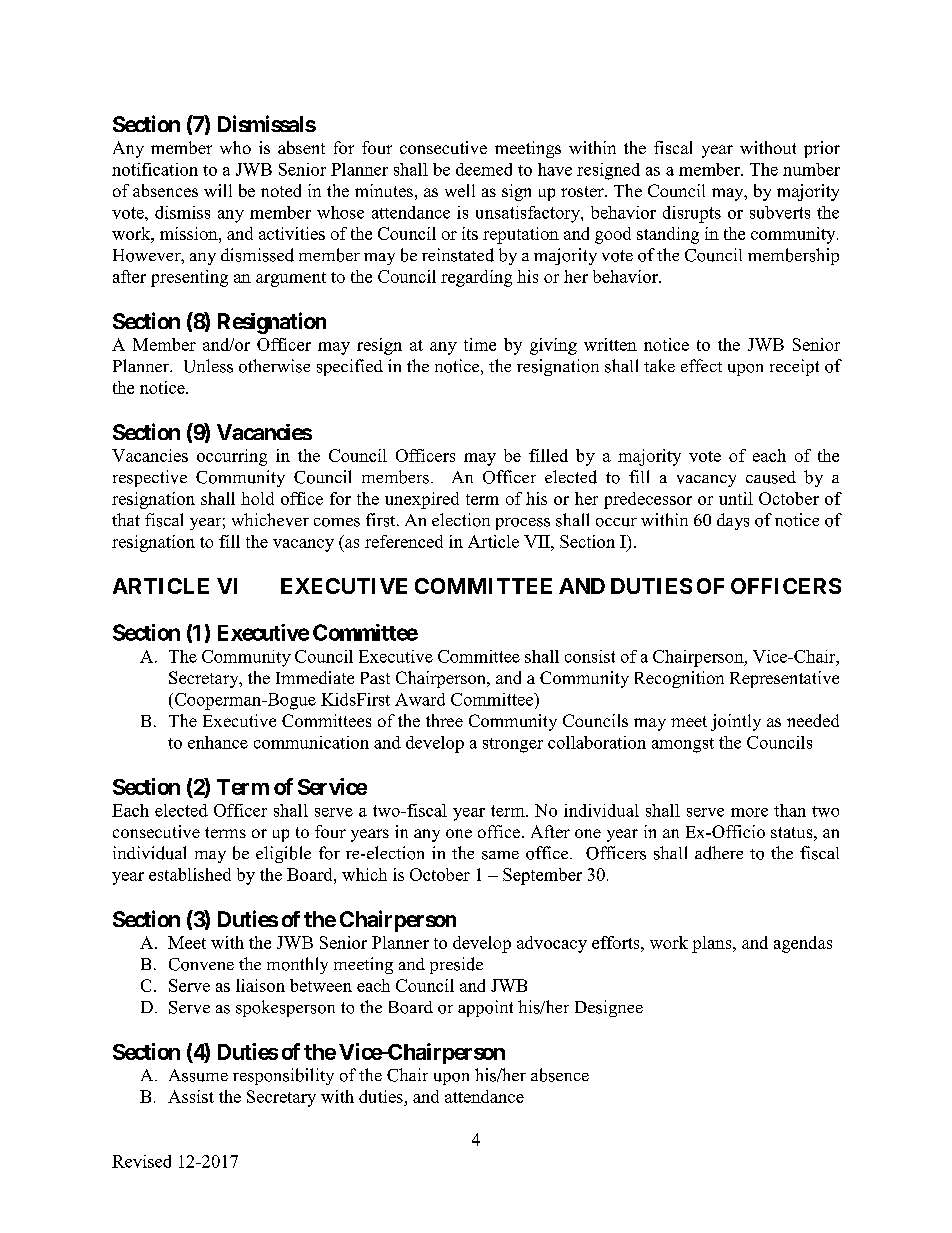  I want to click on will, so click(218, 190).
